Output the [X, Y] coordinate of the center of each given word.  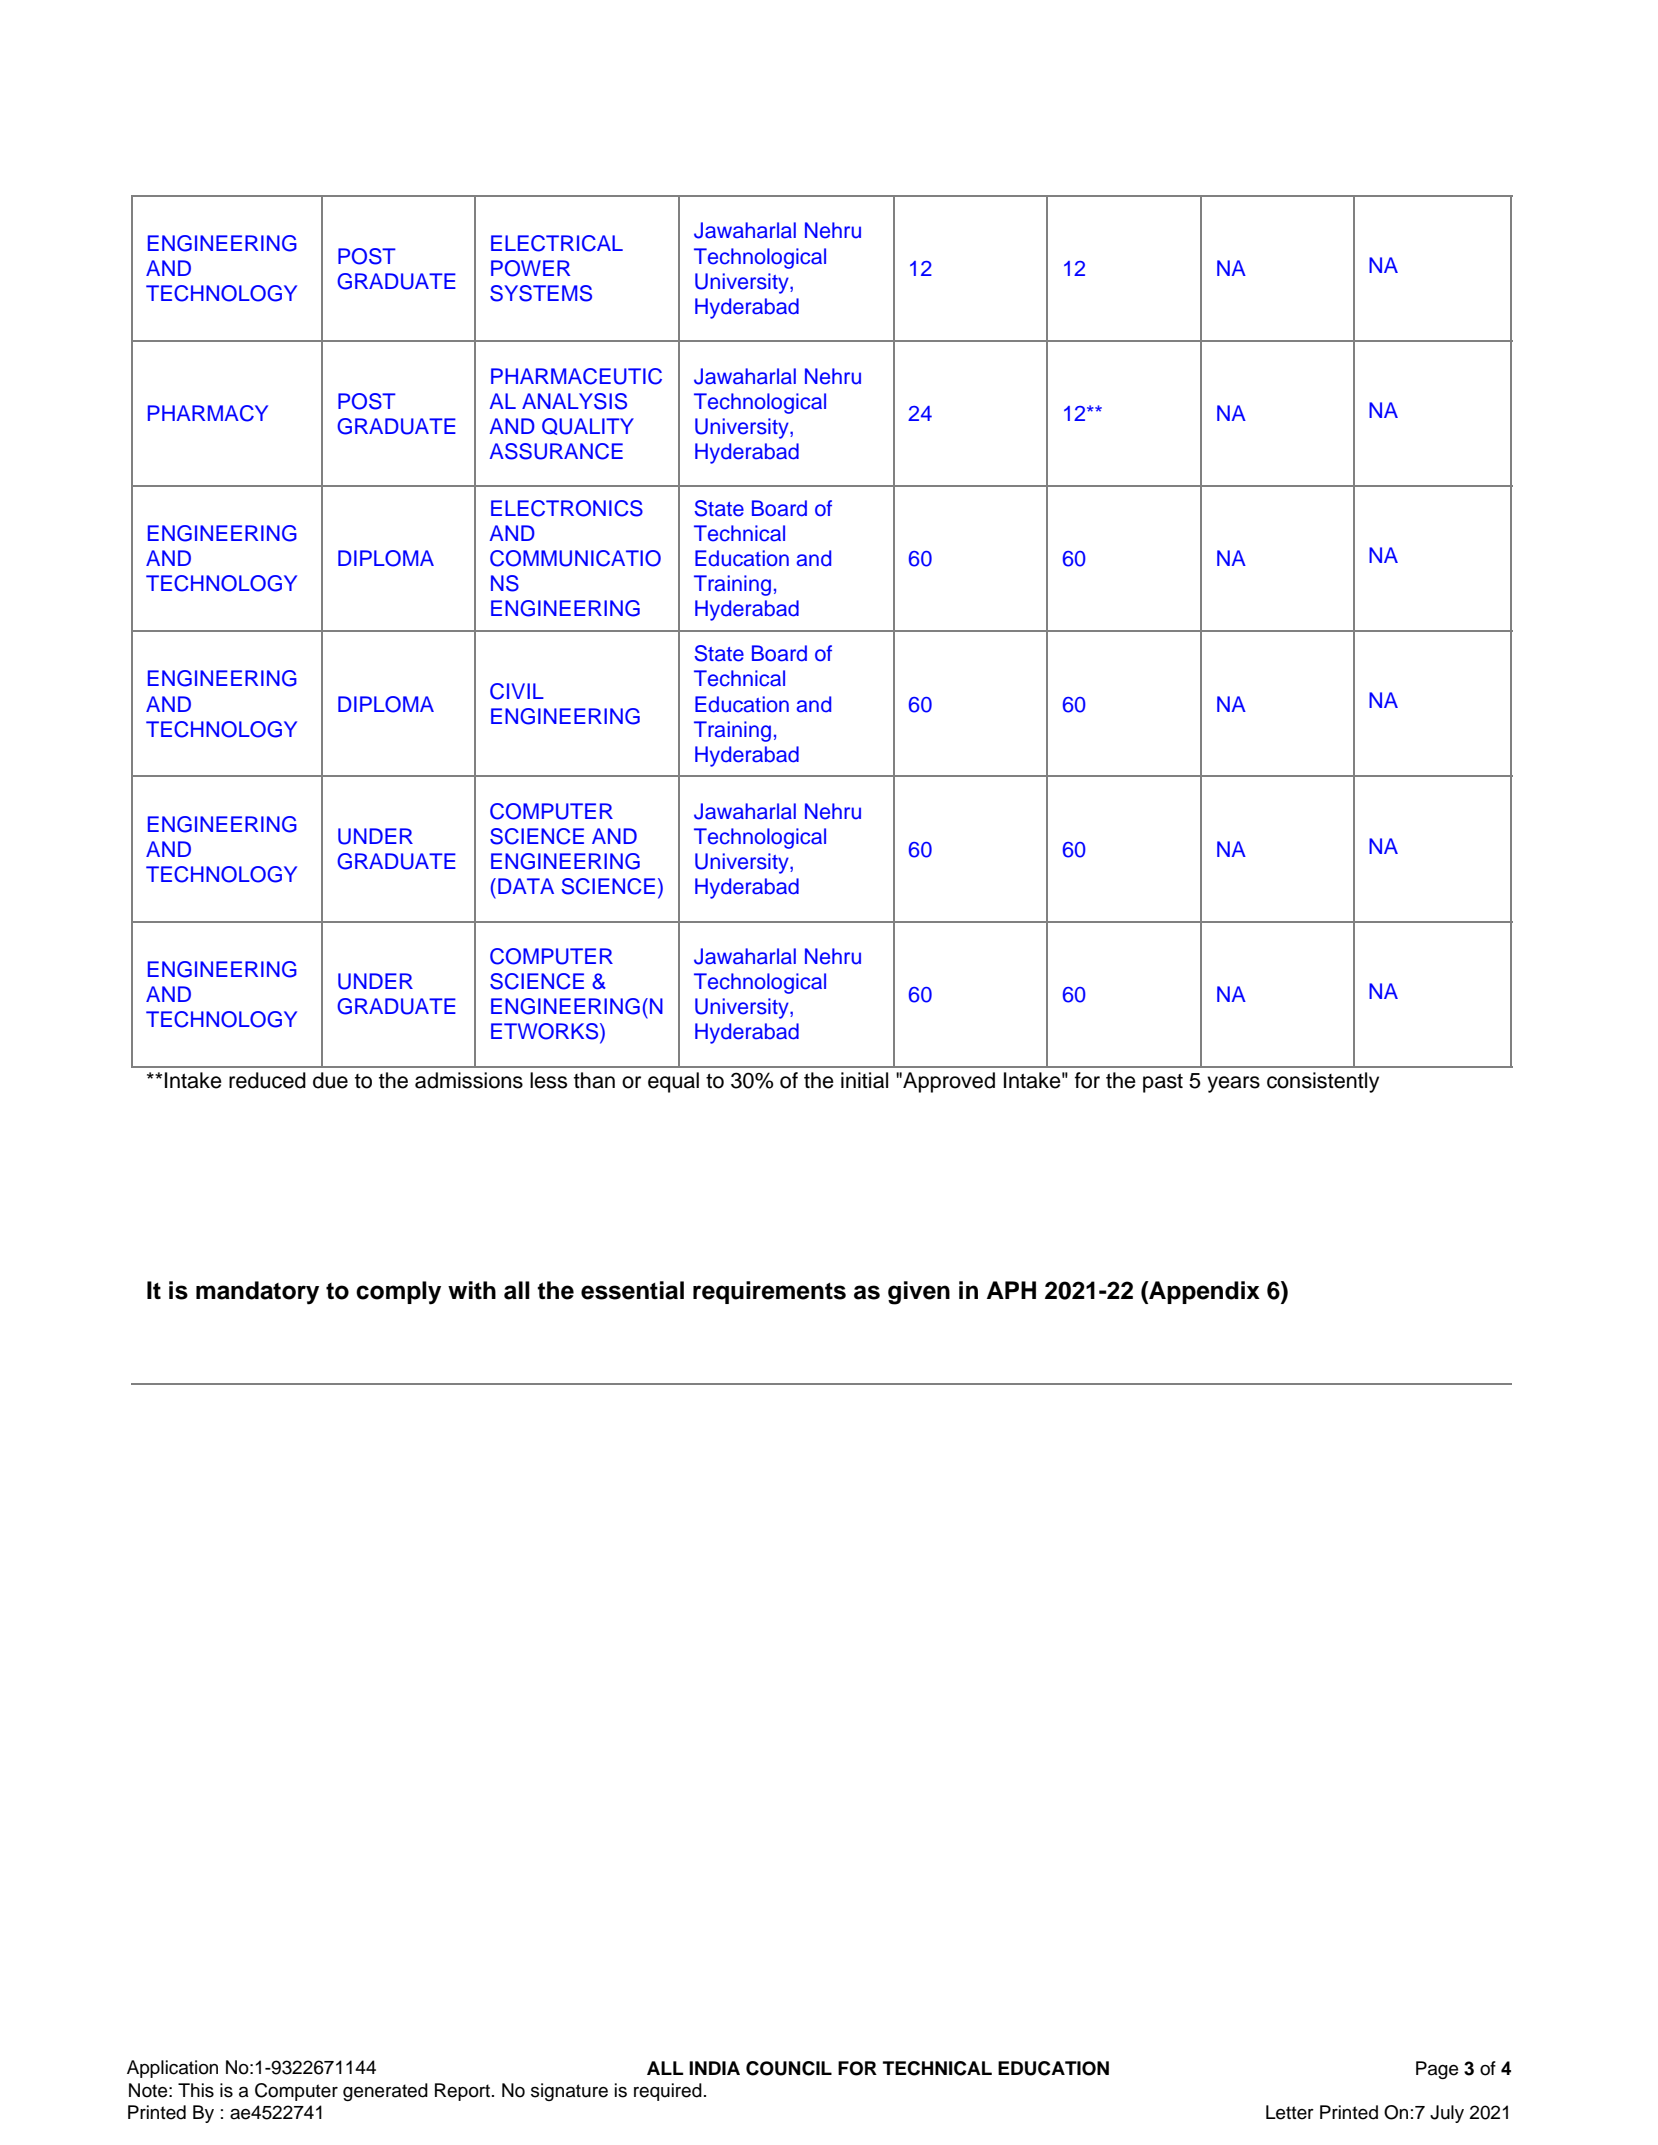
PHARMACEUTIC [576, 376]
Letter [1290, 2112]
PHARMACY [208, 413]
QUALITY [588, 426]
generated [385, 2092]
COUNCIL [789, 2068]
